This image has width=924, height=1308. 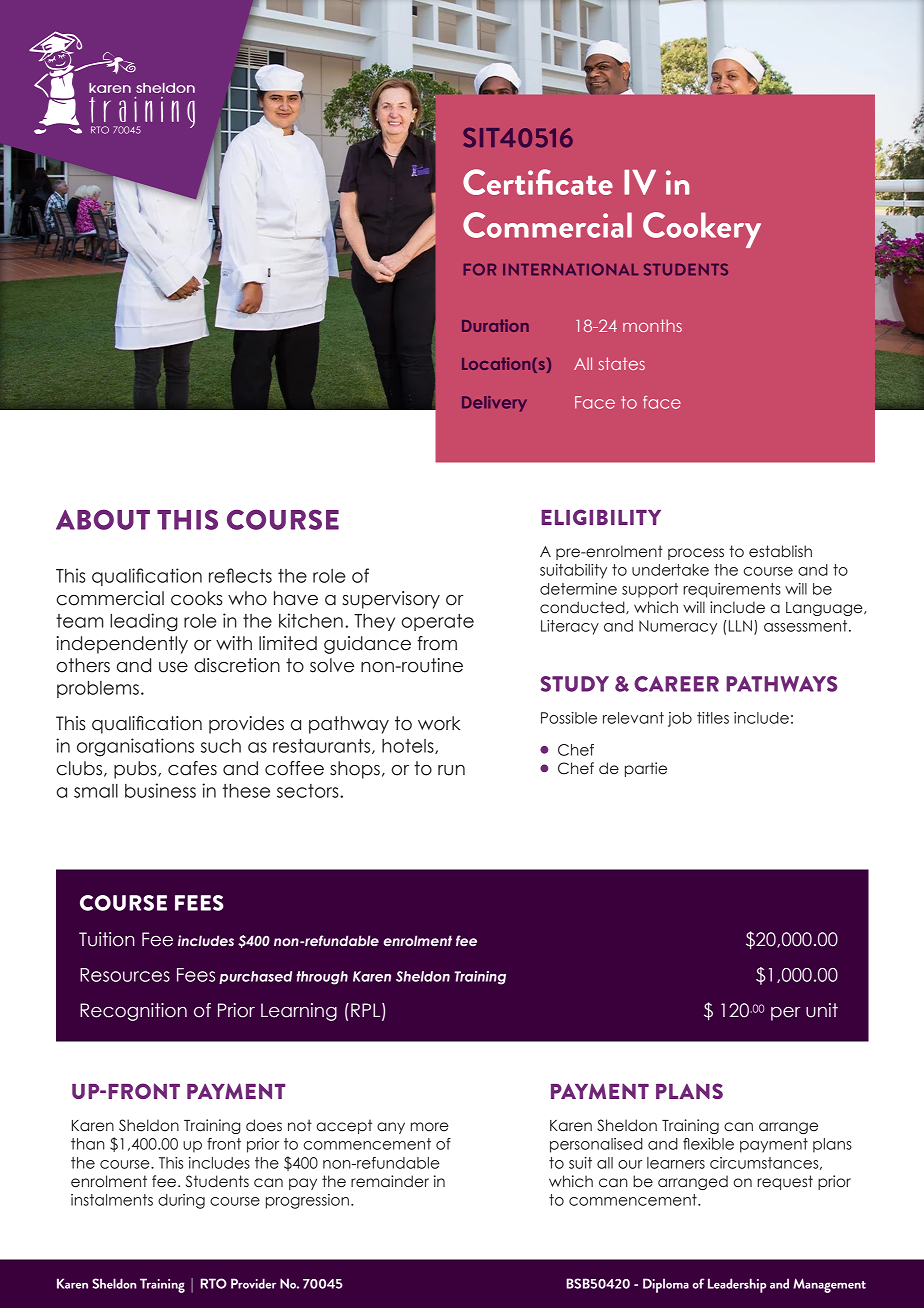 I want to click on organisations, so click(x=135, y=747).
